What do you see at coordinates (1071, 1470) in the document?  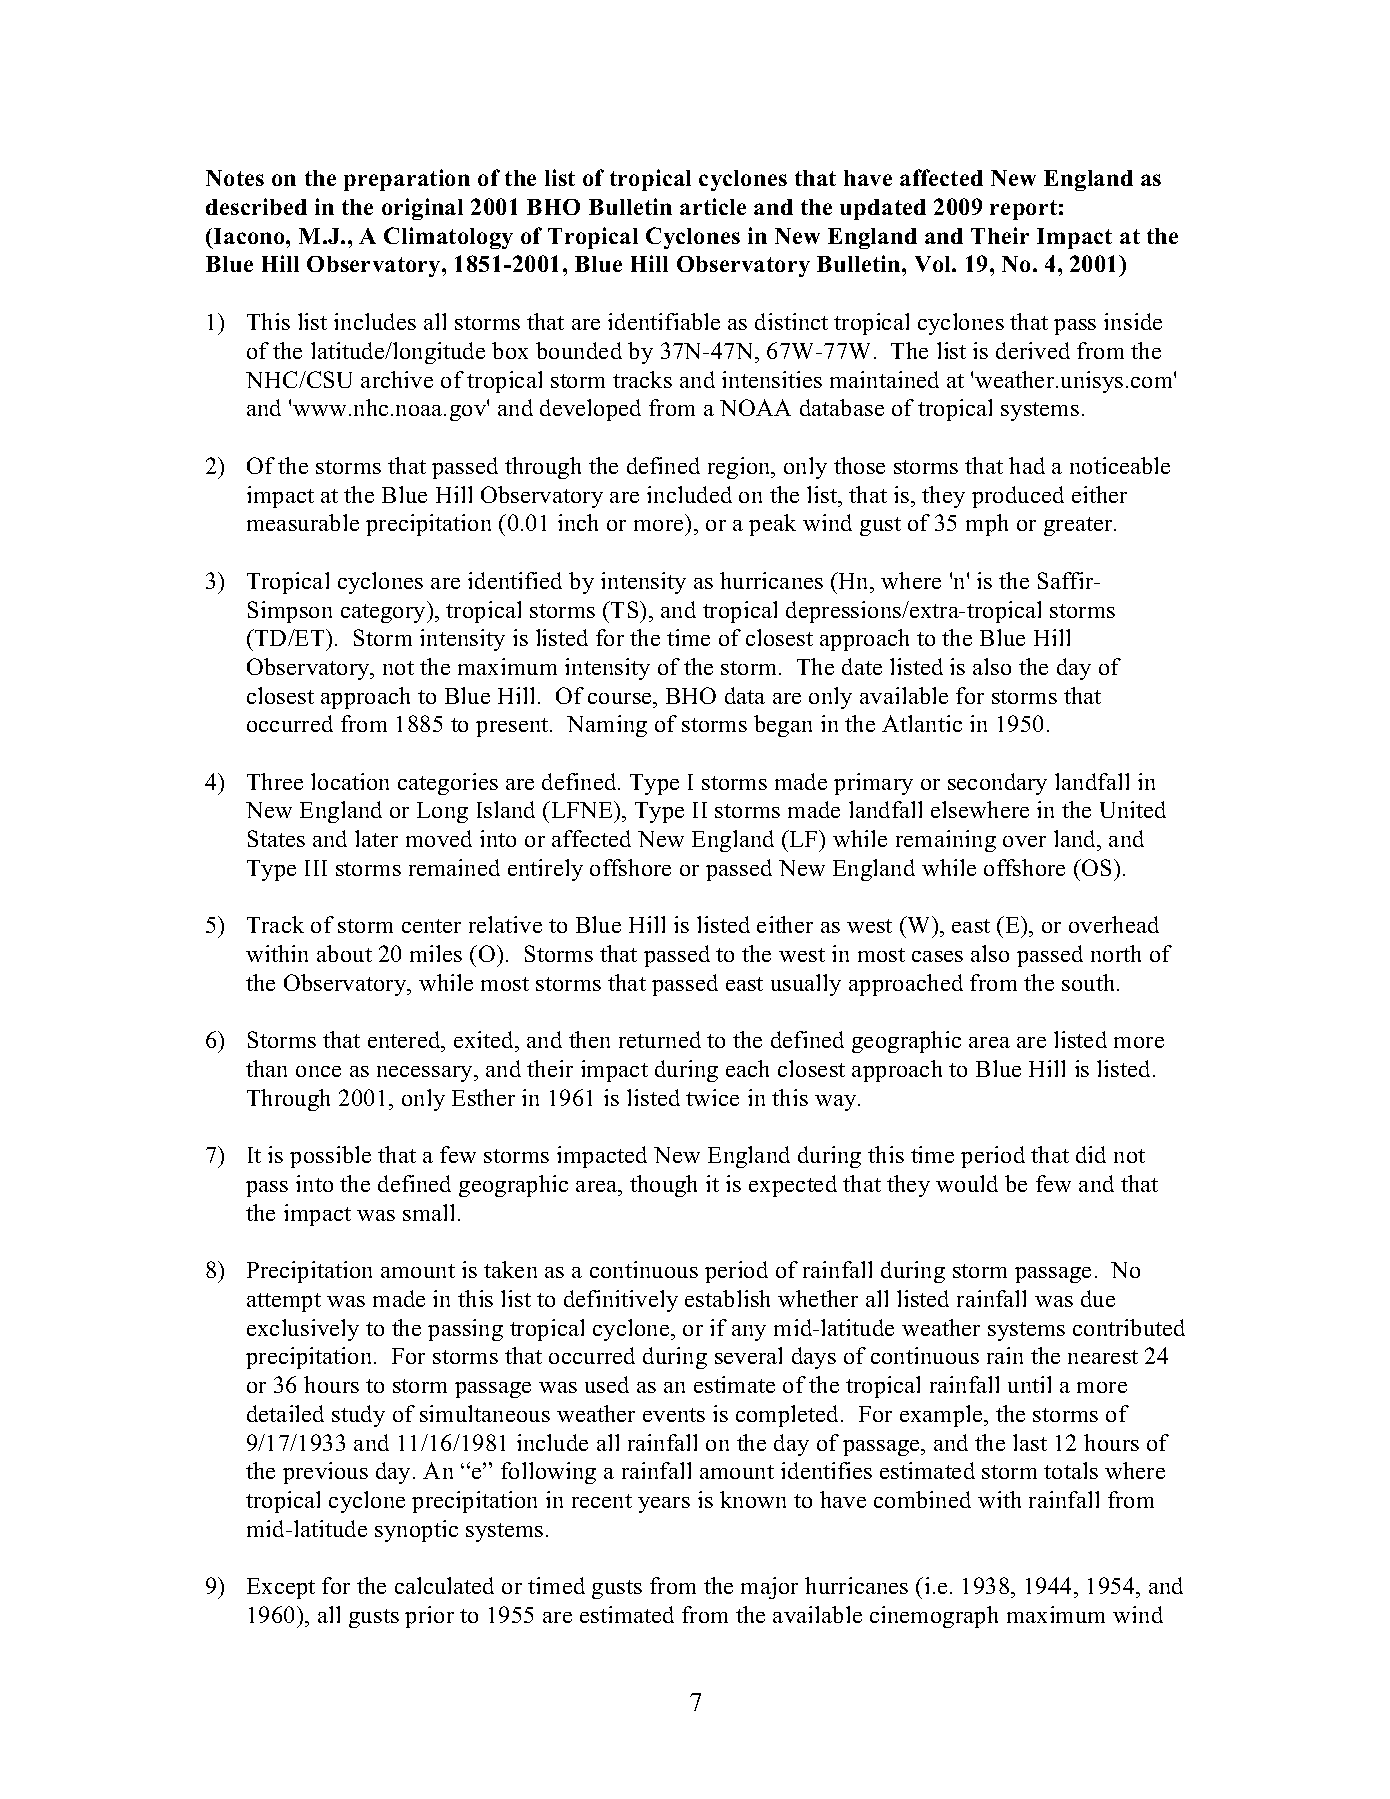 I see `totals` at bounding box center [1071, 1470].
